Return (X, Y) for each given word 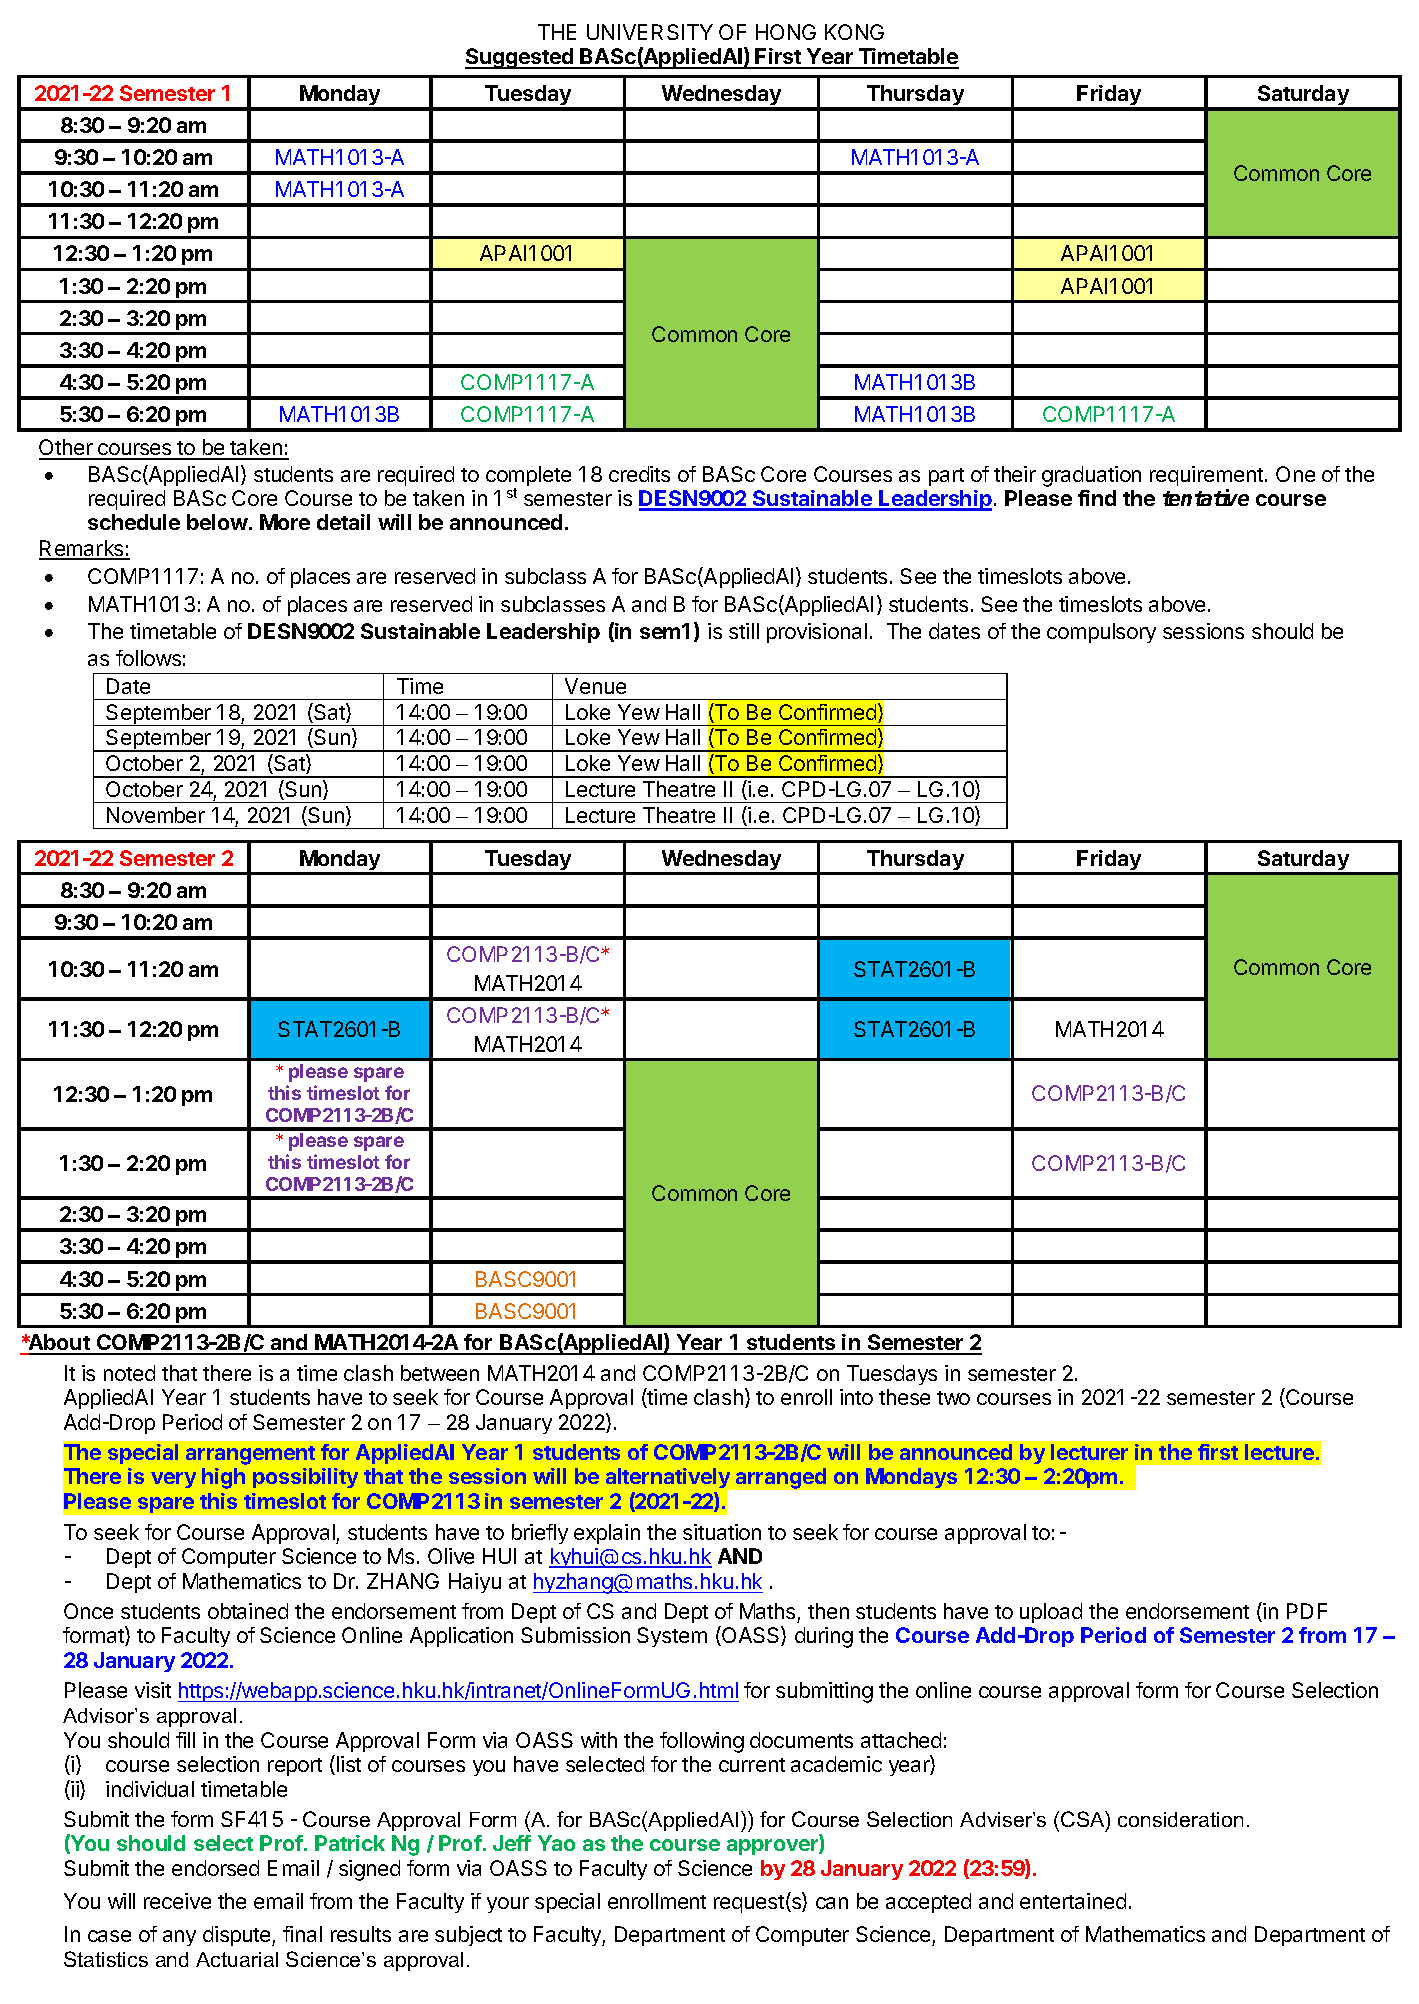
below (218, 522)
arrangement (250, 1455)
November (156, 815)
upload (1051, 1613)
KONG (854, 32)
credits (639, 474)
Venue (595, 686)
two (953, 1398)
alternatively (669, 1480)
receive (177, 1901)
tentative (1206, 497)
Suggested (520, 58)
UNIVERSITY (650, 32)
